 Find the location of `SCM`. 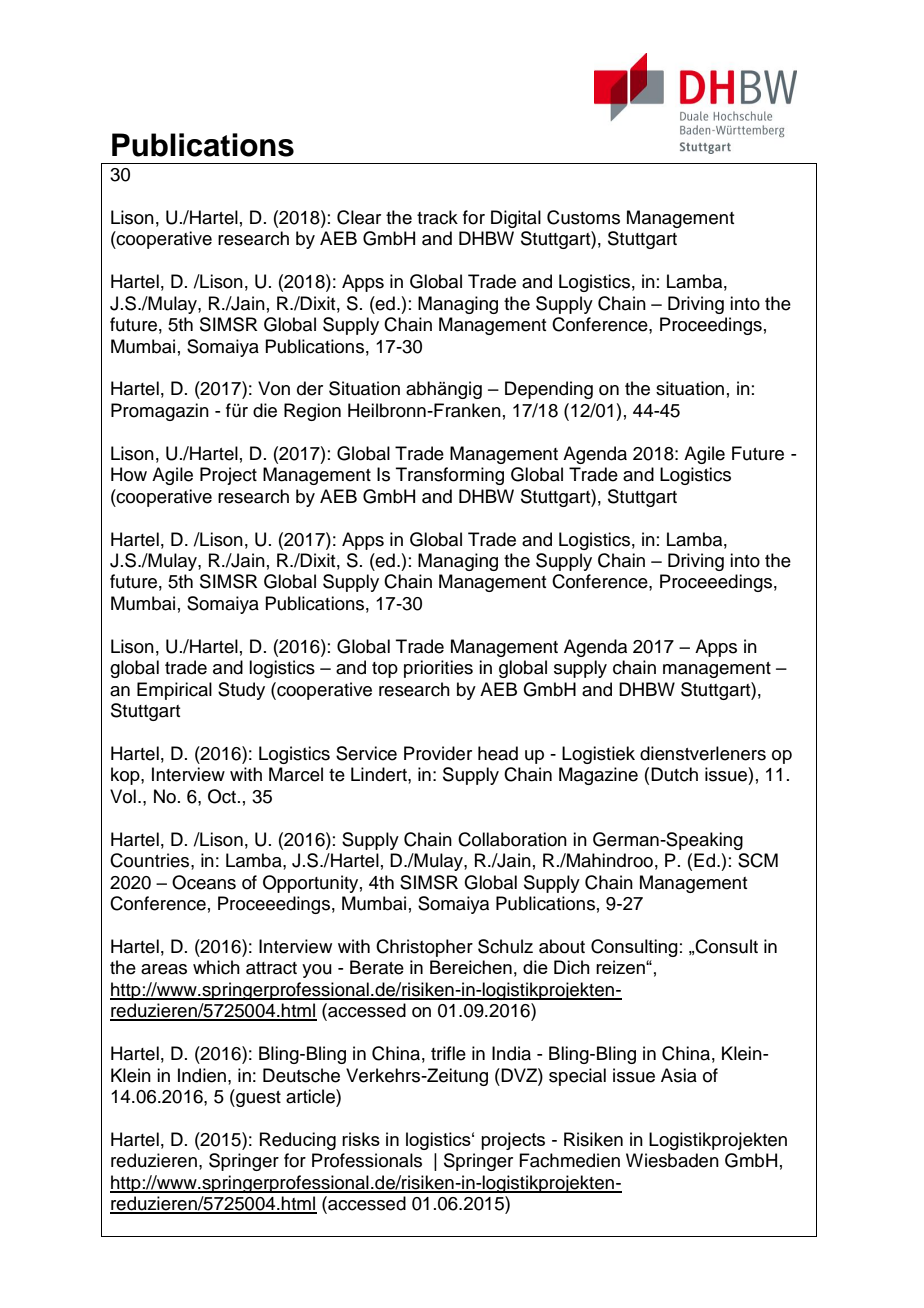

SCM is located at coordinates (758, 860).
